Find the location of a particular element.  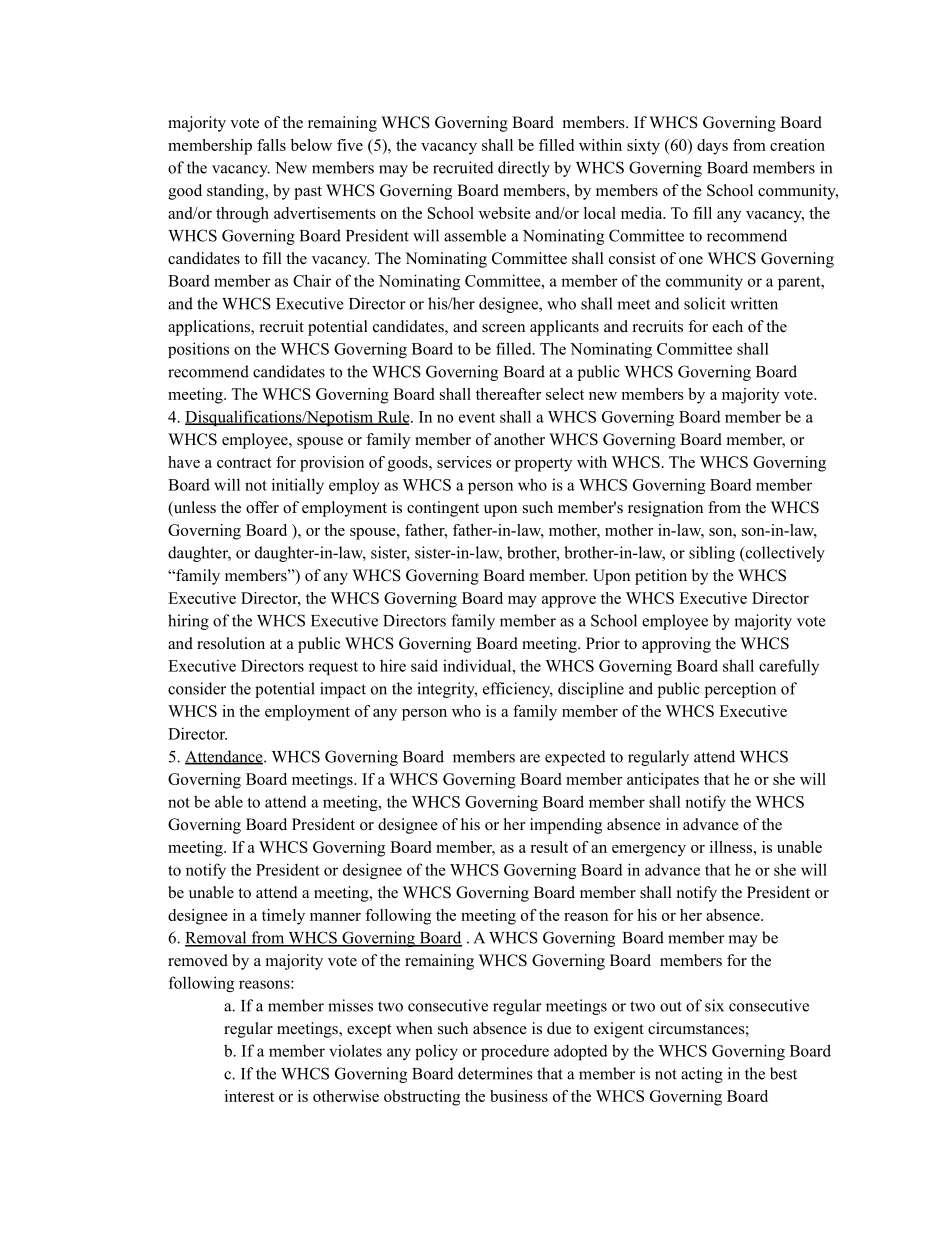

falls is located at coordinates (271, 145).
